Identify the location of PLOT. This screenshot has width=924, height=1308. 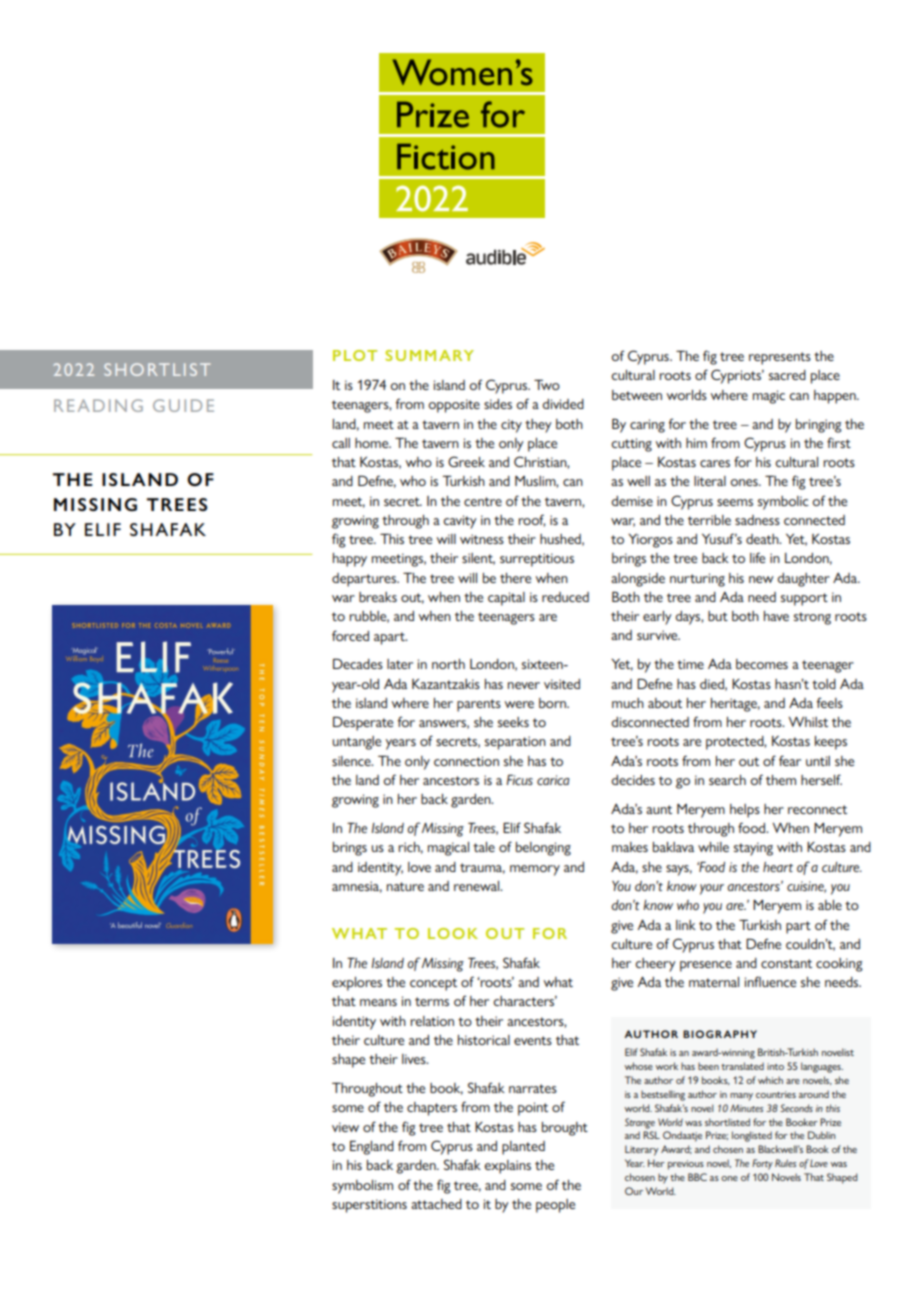
(355, 355).
